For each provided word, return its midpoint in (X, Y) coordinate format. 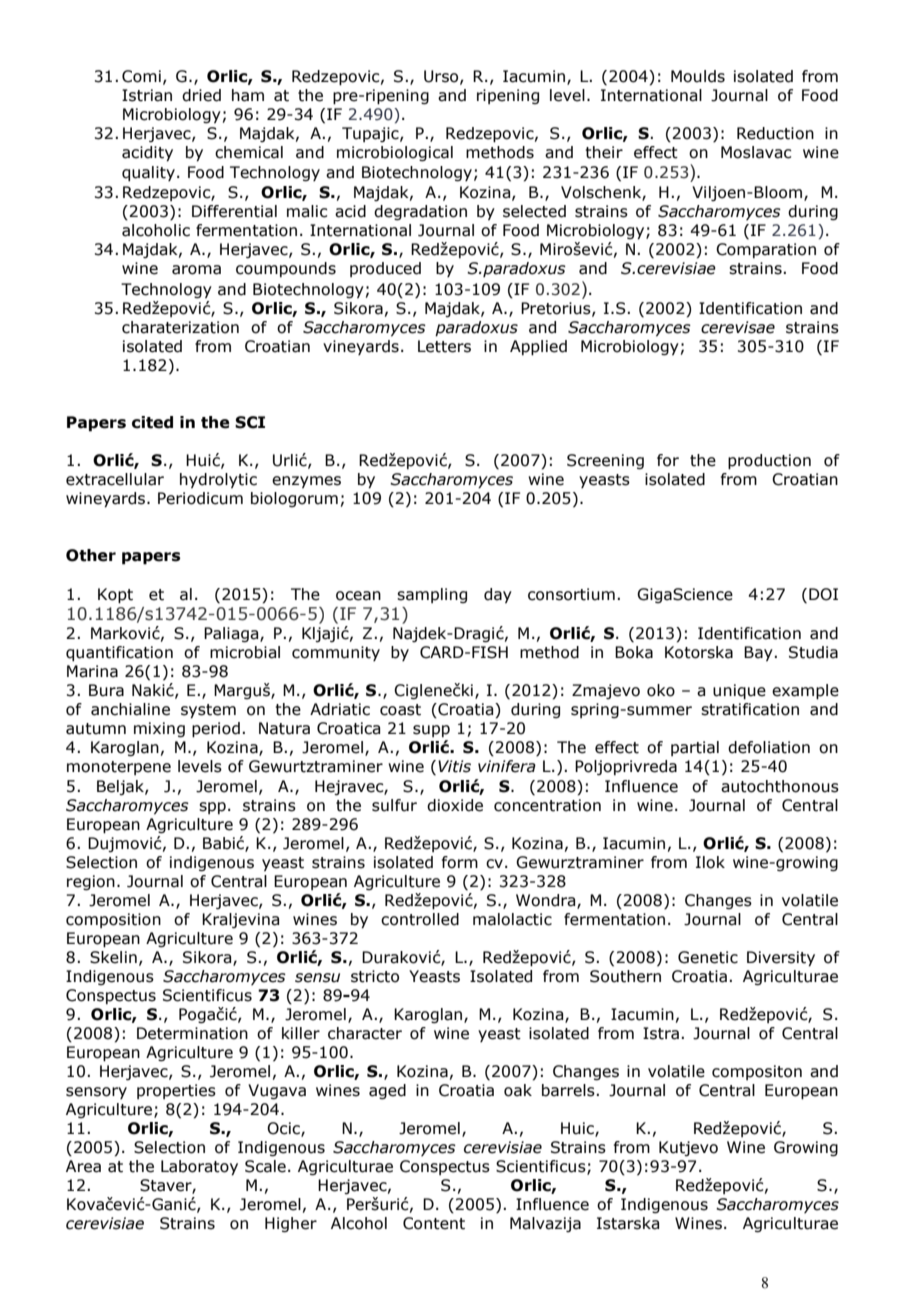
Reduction (775, 133)
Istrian (147, 95)
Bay (758, 653)
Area (83, 1166)
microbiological (395, 153)
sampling (432, 595)
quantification (119, 653)
